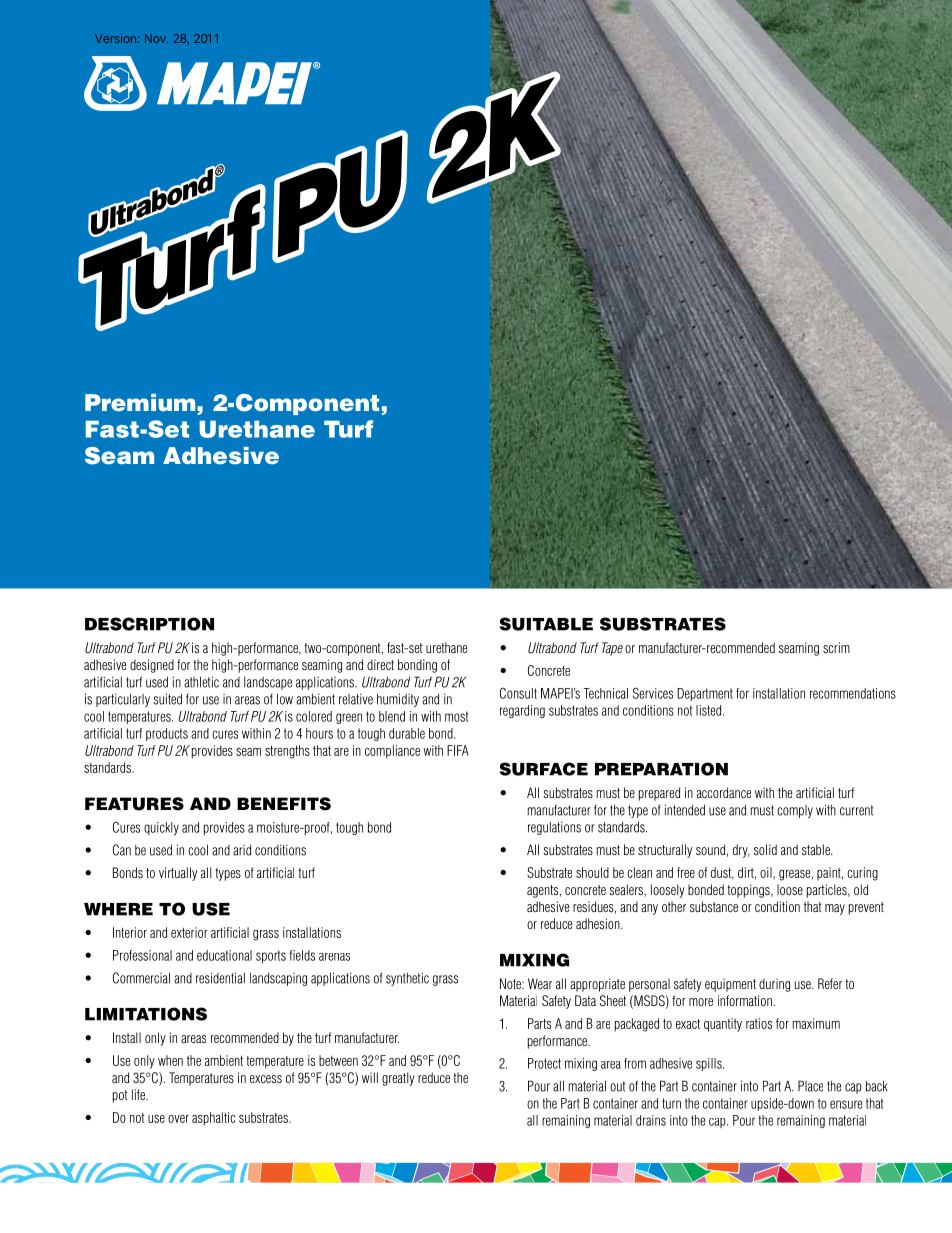  I want to click on quickly, so click(161, 828).
